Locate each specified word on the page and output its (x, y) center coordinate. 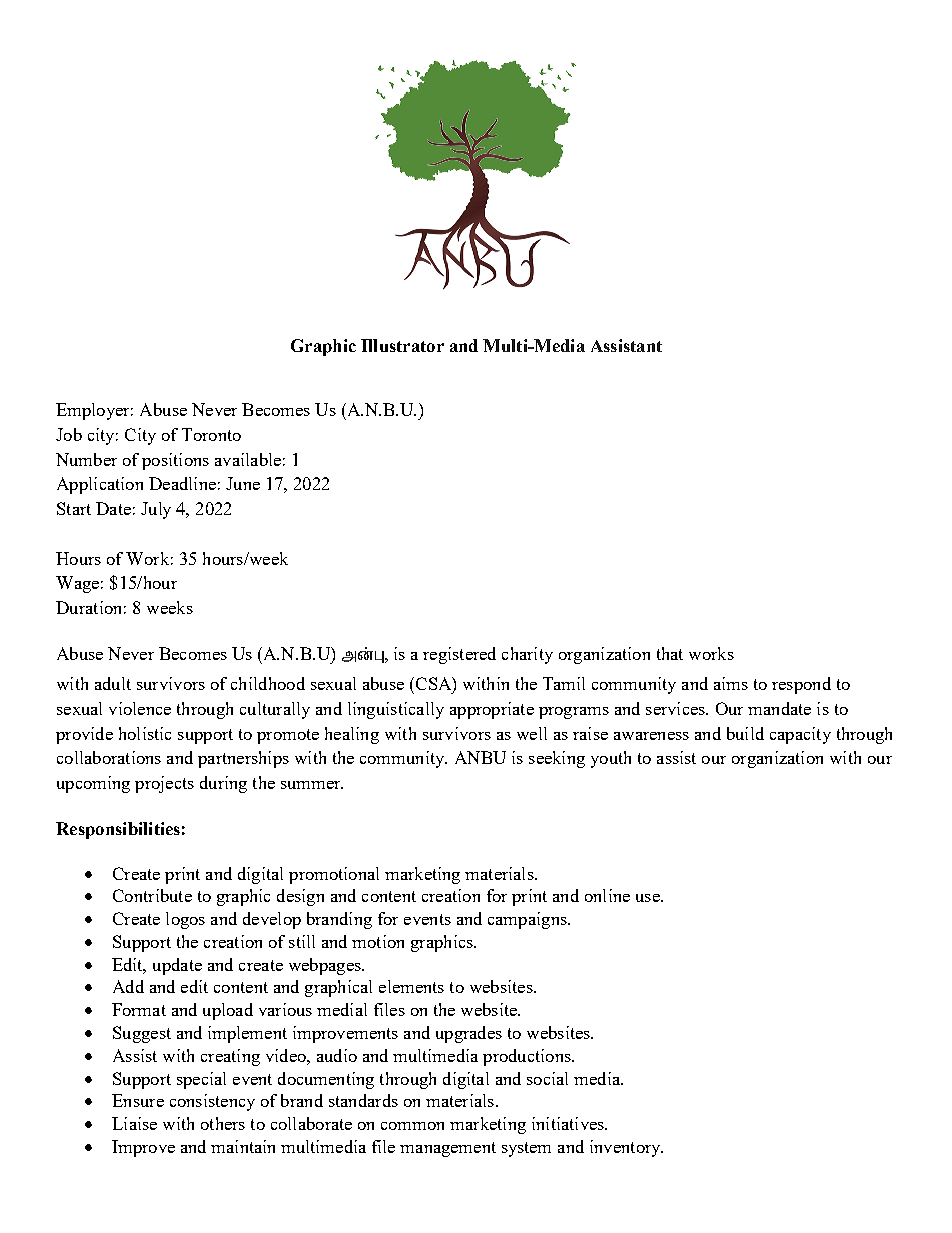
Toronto (211, 434)
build (745, 733)
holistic (145, 733)
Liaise (134, 1123)
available (248, 459)
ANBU (480, 757)
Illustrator (402, 345)
